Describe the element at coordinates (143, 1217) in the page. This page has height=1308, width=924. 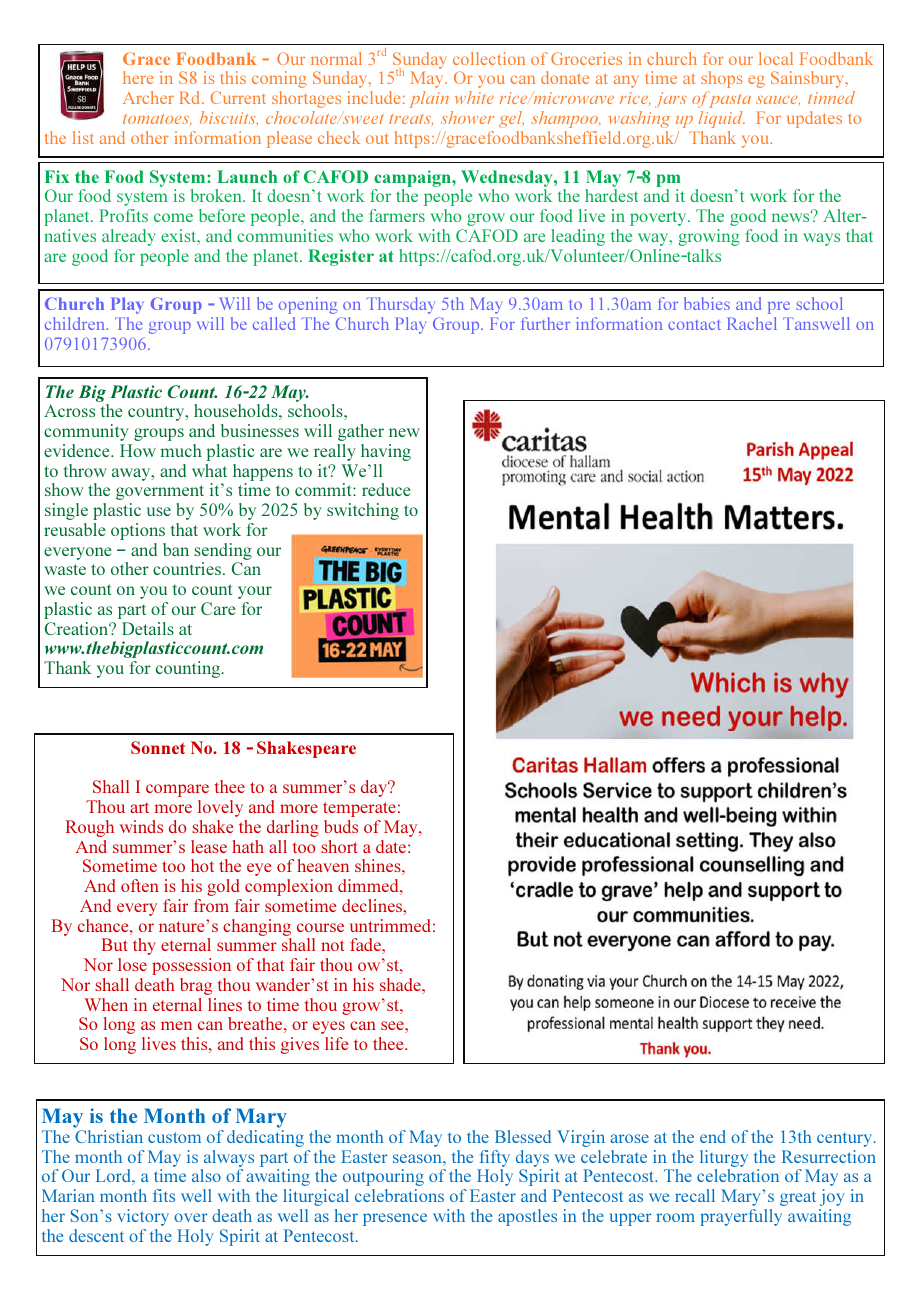
I see `victory` at that location.
